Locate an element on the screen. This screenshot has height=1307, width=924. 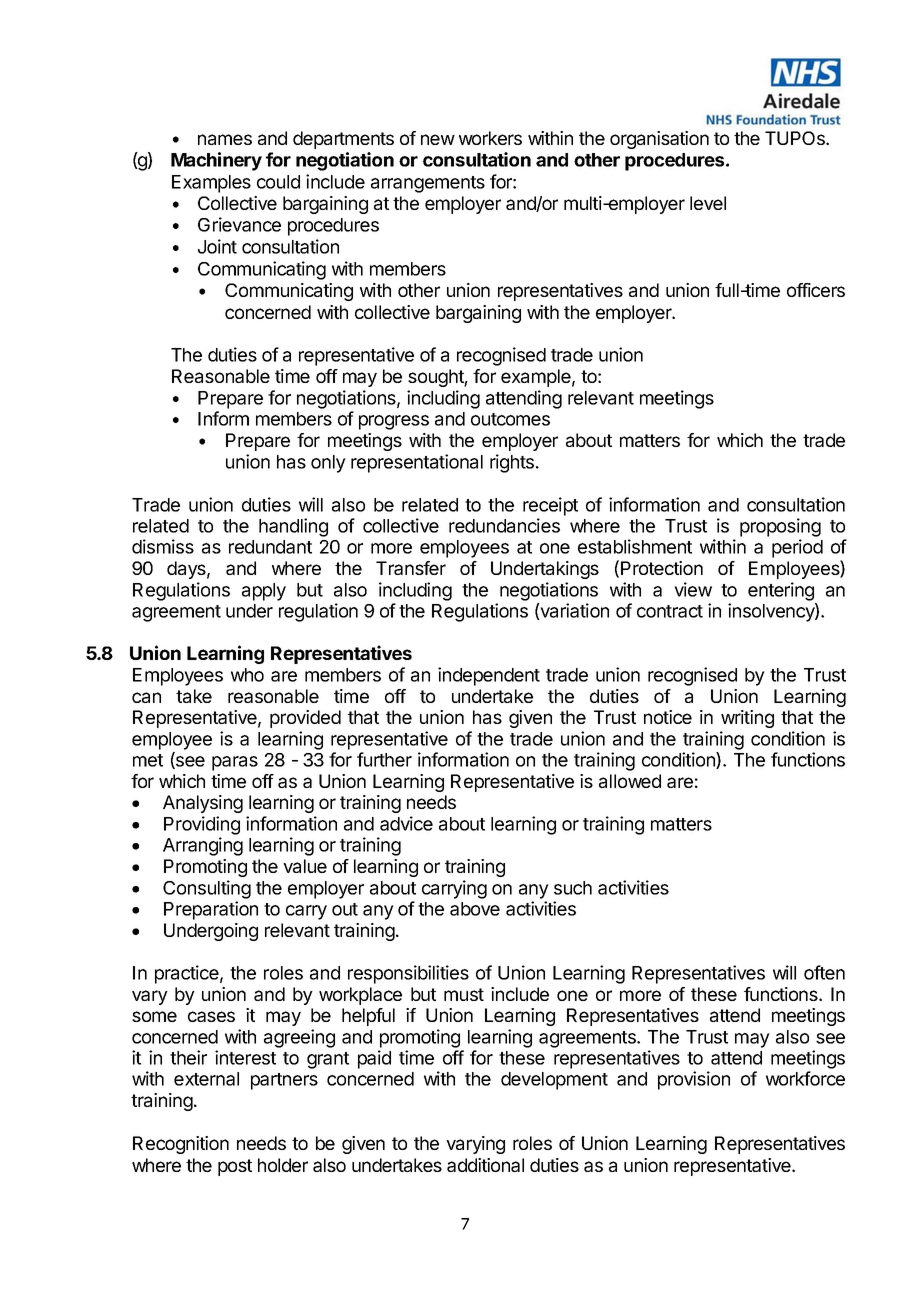
provision is located at coordinates (694, 1080).
